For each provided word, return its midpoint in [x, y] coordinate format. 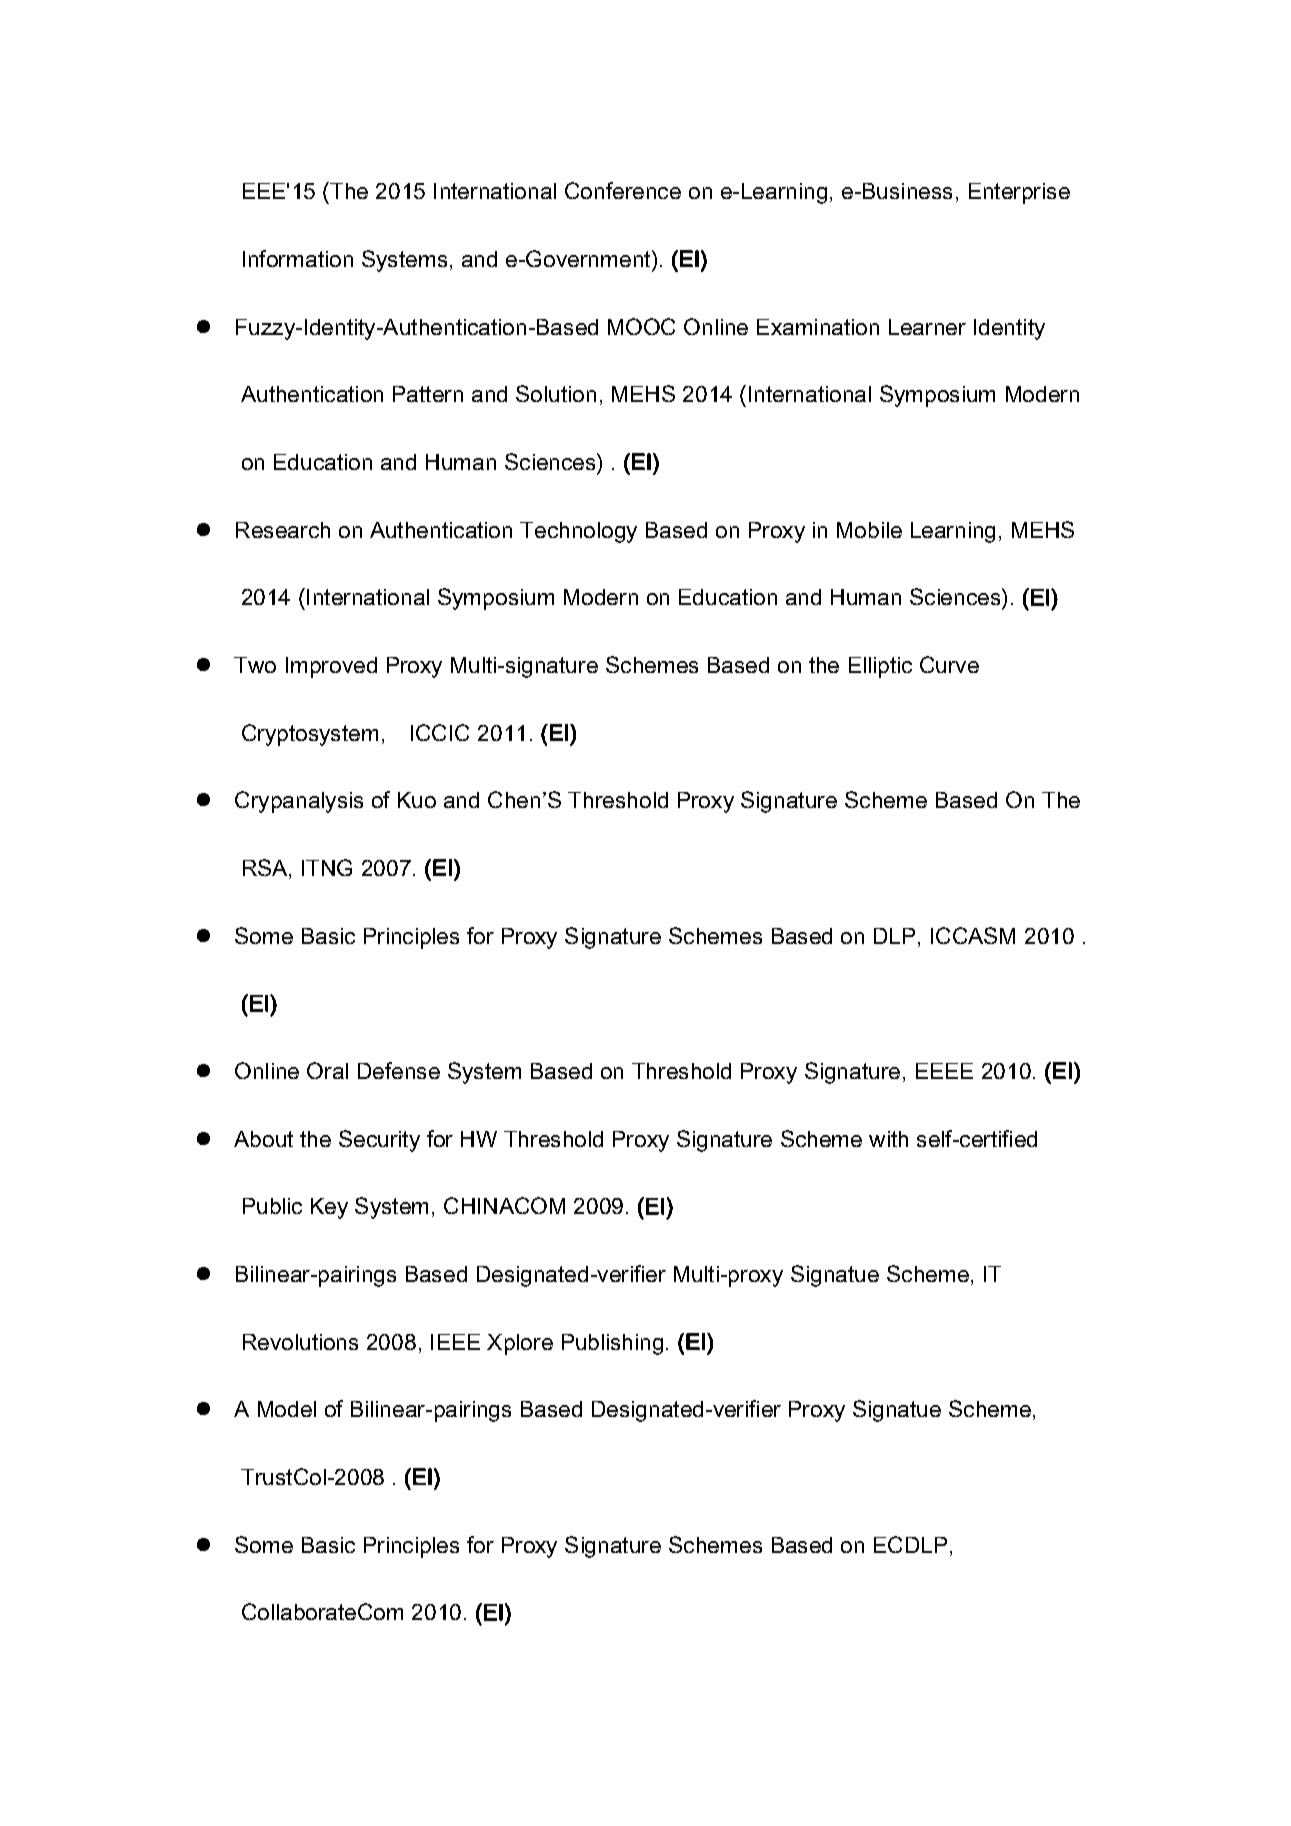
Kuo [417, 800]
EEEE [944, 1071]
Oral [327, 1070]
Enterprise [1019, 193]
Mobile [869, 530]
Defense [399, 1070]
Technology [578, 532]
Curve [949, 664]
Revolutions [300, 1342]
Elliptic [880, 667]
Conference [623, 190]
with [888, 1139]
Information [298, 258]
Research [283, 530]
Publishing [612, 1344]
